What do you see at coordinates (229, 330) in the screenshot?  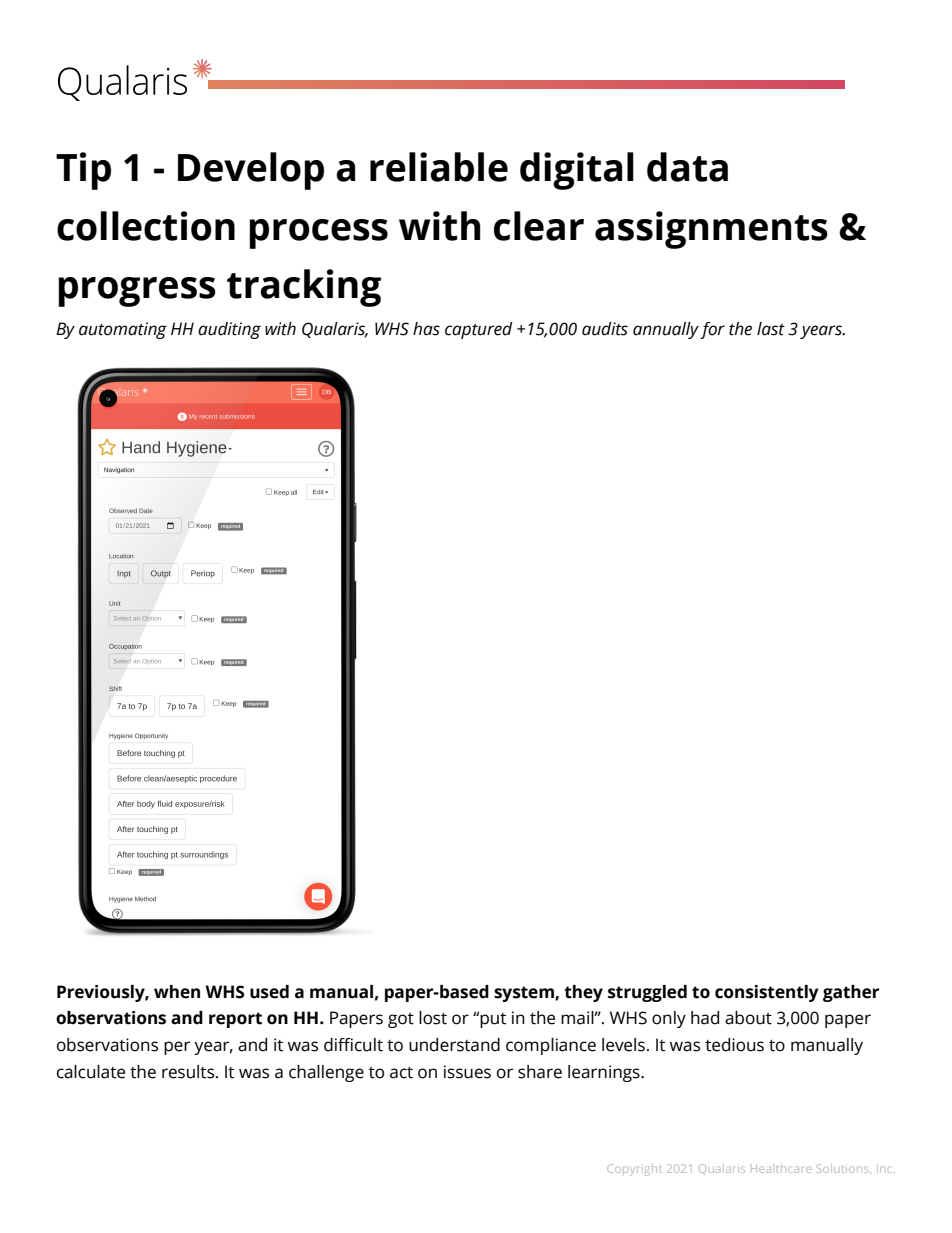 I see `auditing` at bounding box center [229, 330].
